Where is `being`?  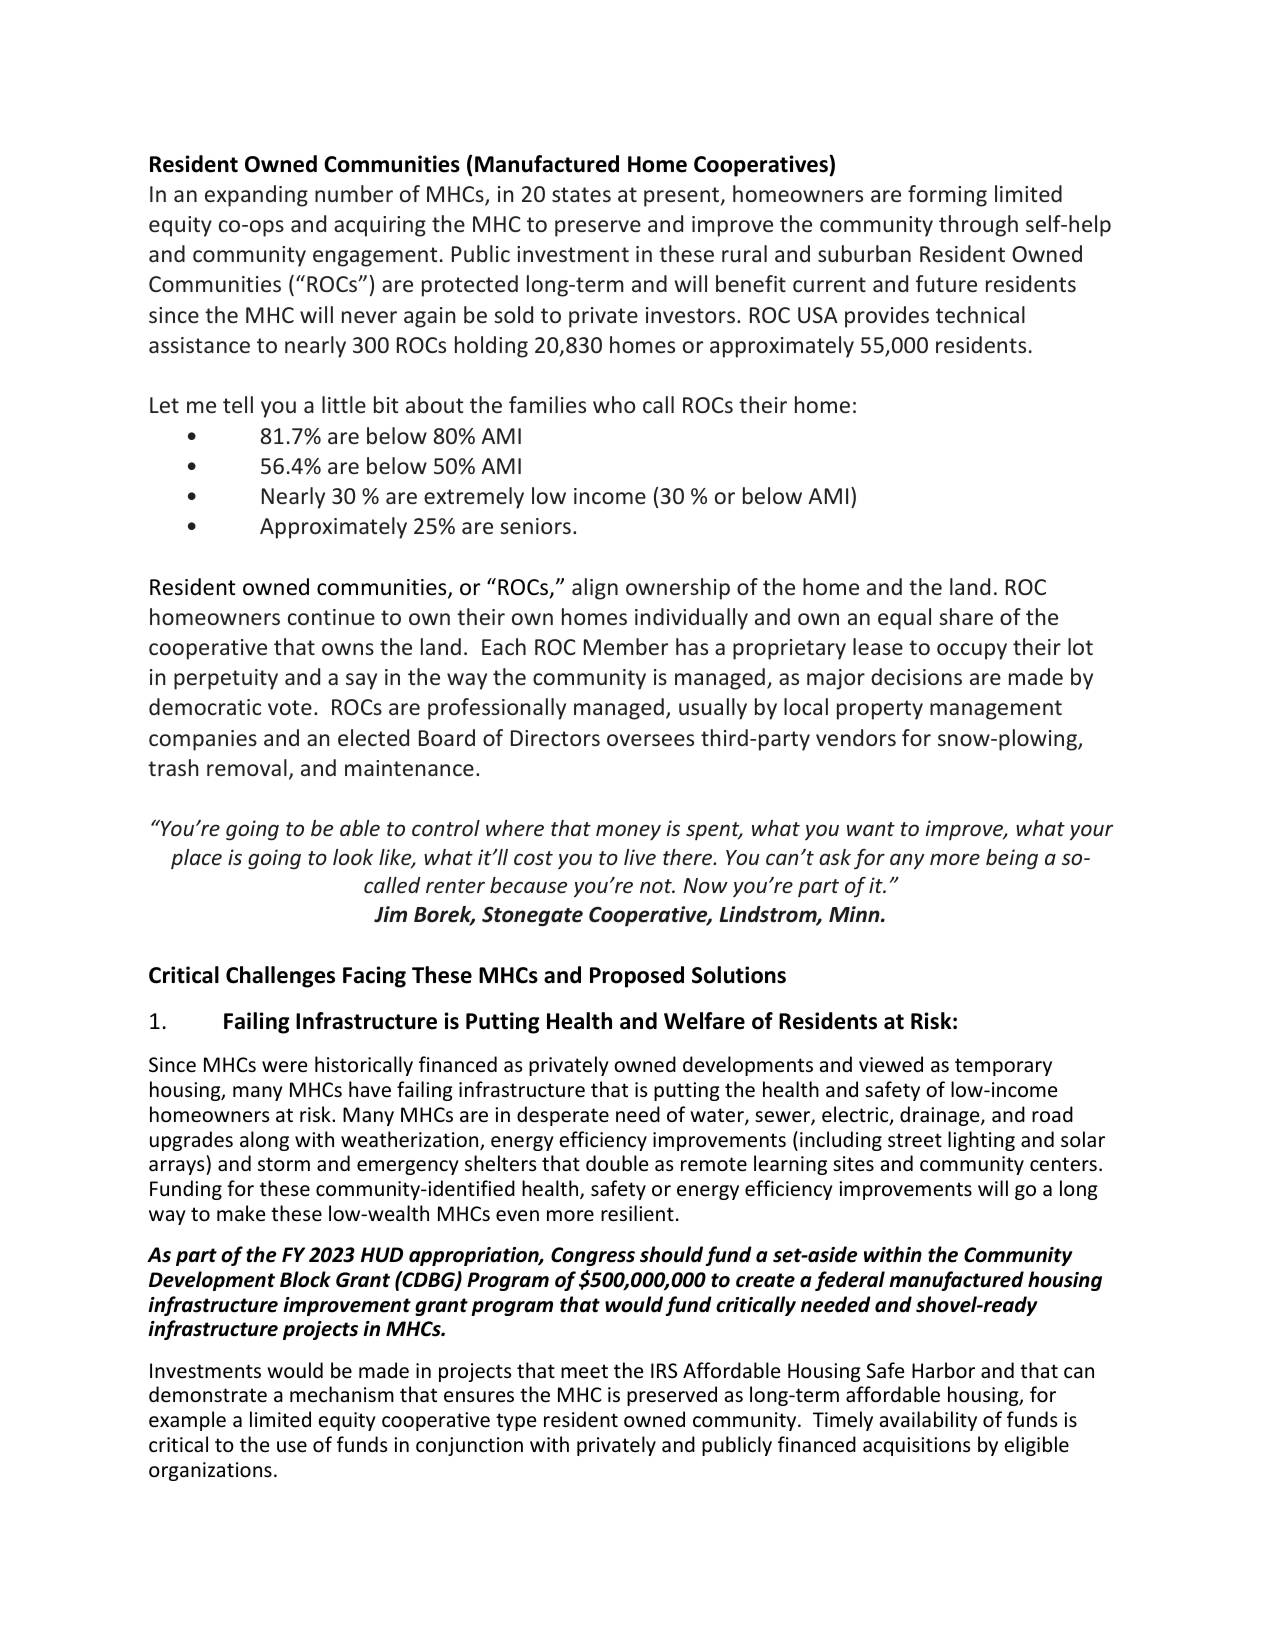
being is located at coordinates (1012, 859).
